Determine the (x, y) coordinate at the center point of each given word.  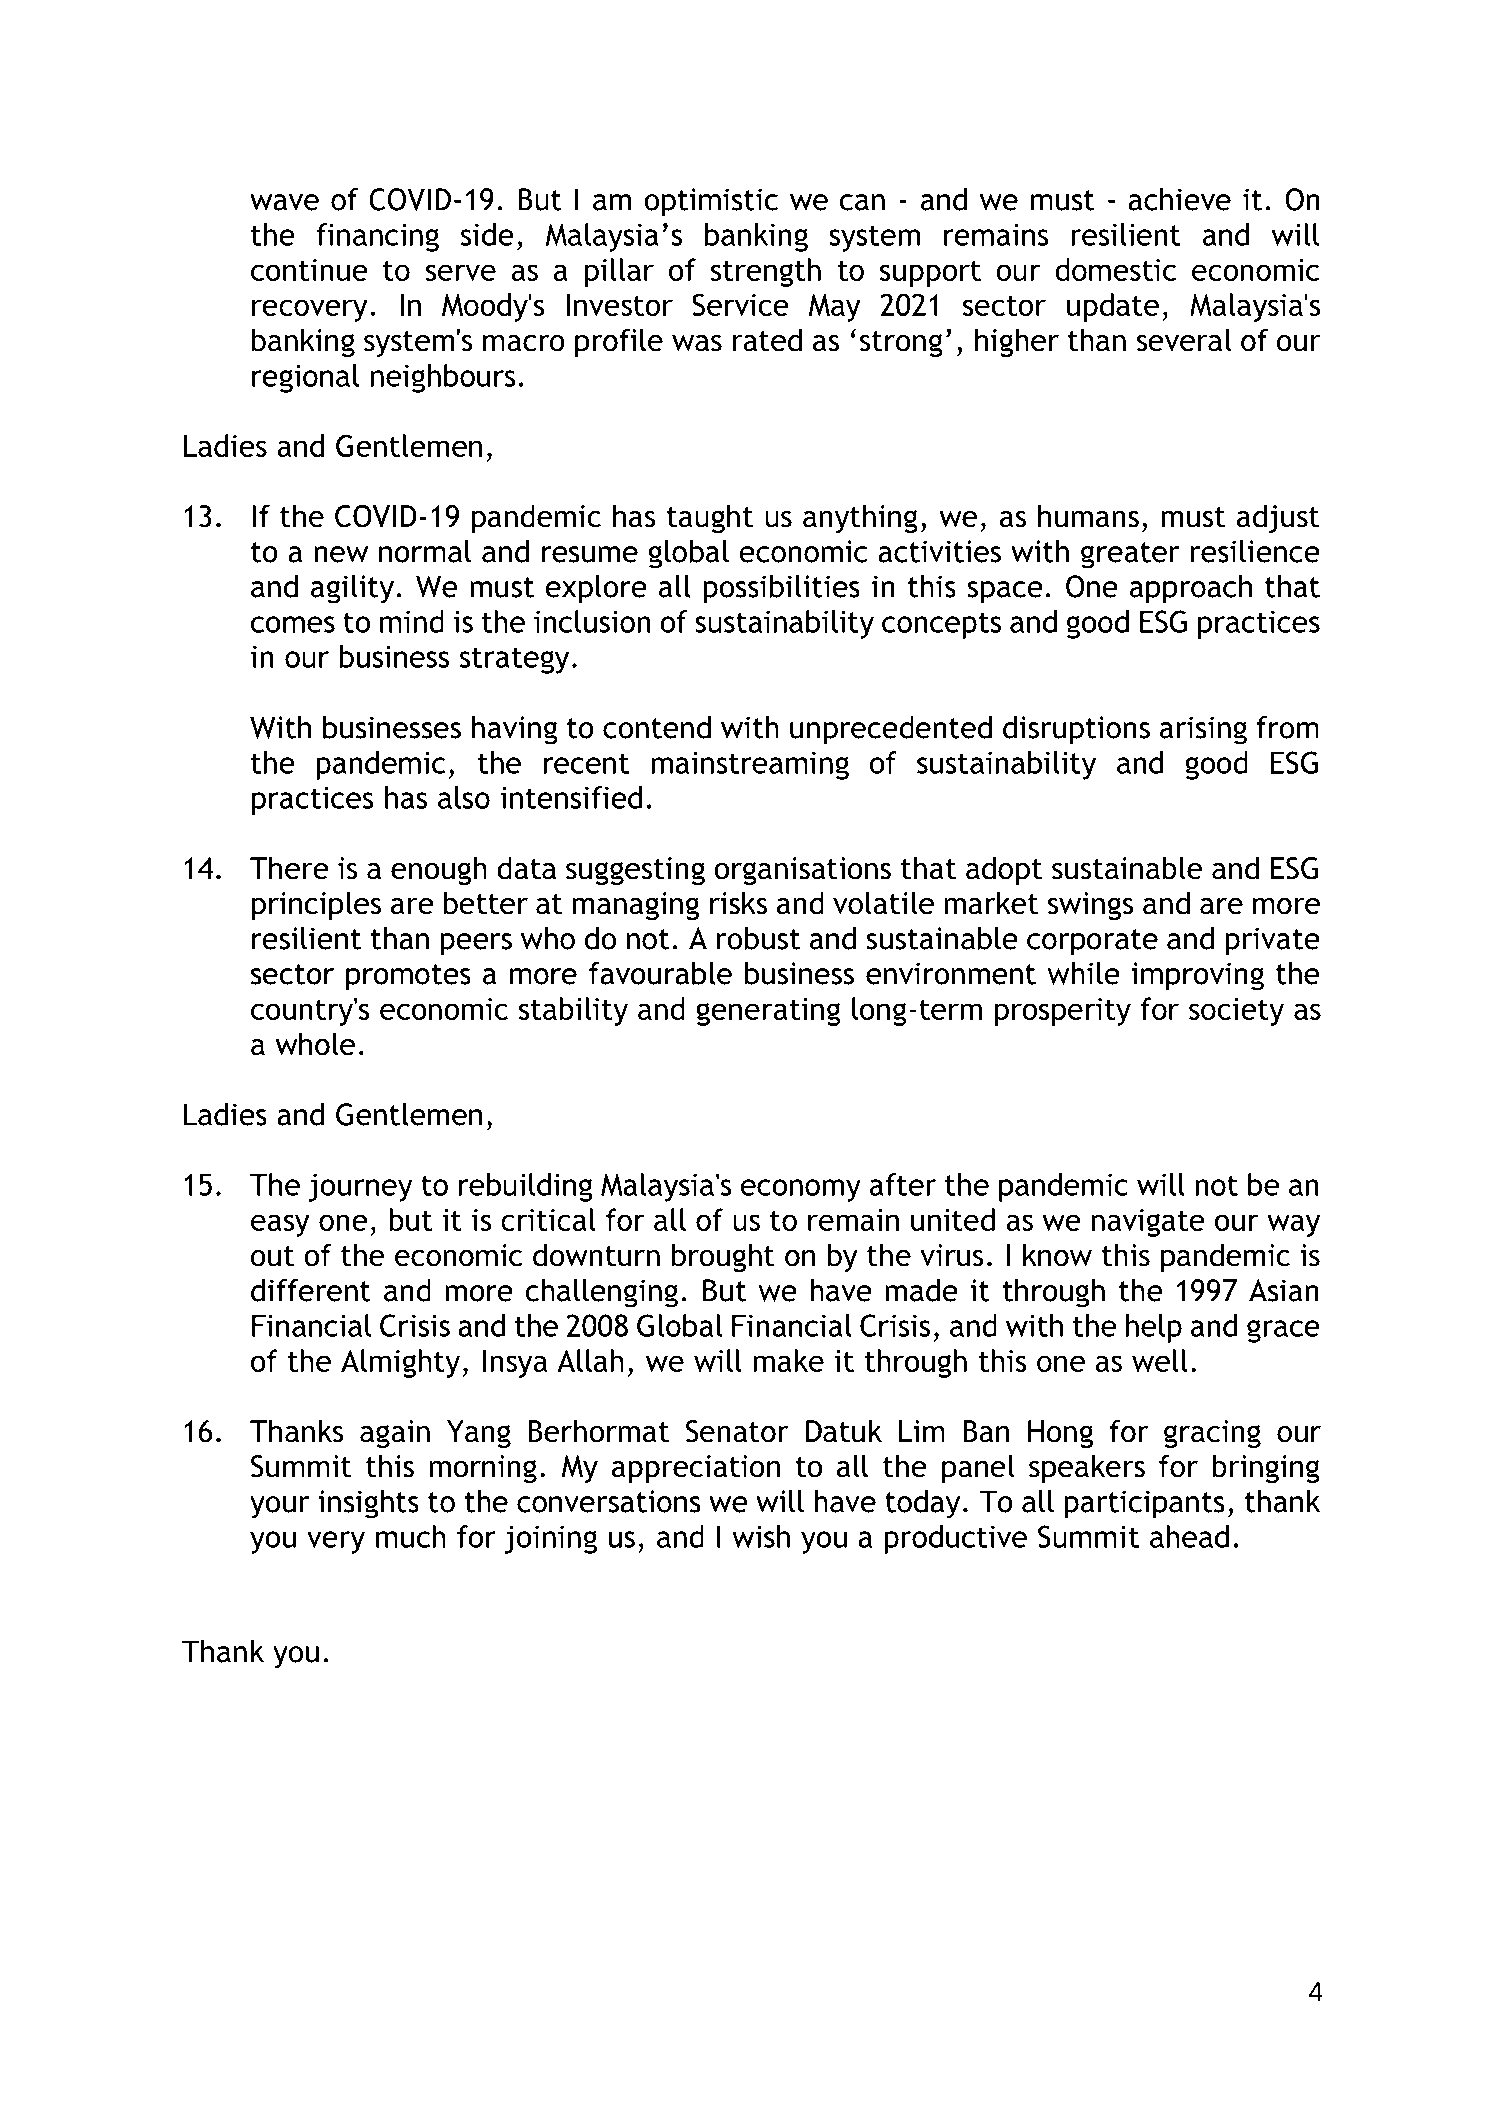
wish (761, 1536)
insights (368, 1504)
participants (1144, 1504)
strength (766, 272)
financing (377, 237)
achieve (1179, 199)
